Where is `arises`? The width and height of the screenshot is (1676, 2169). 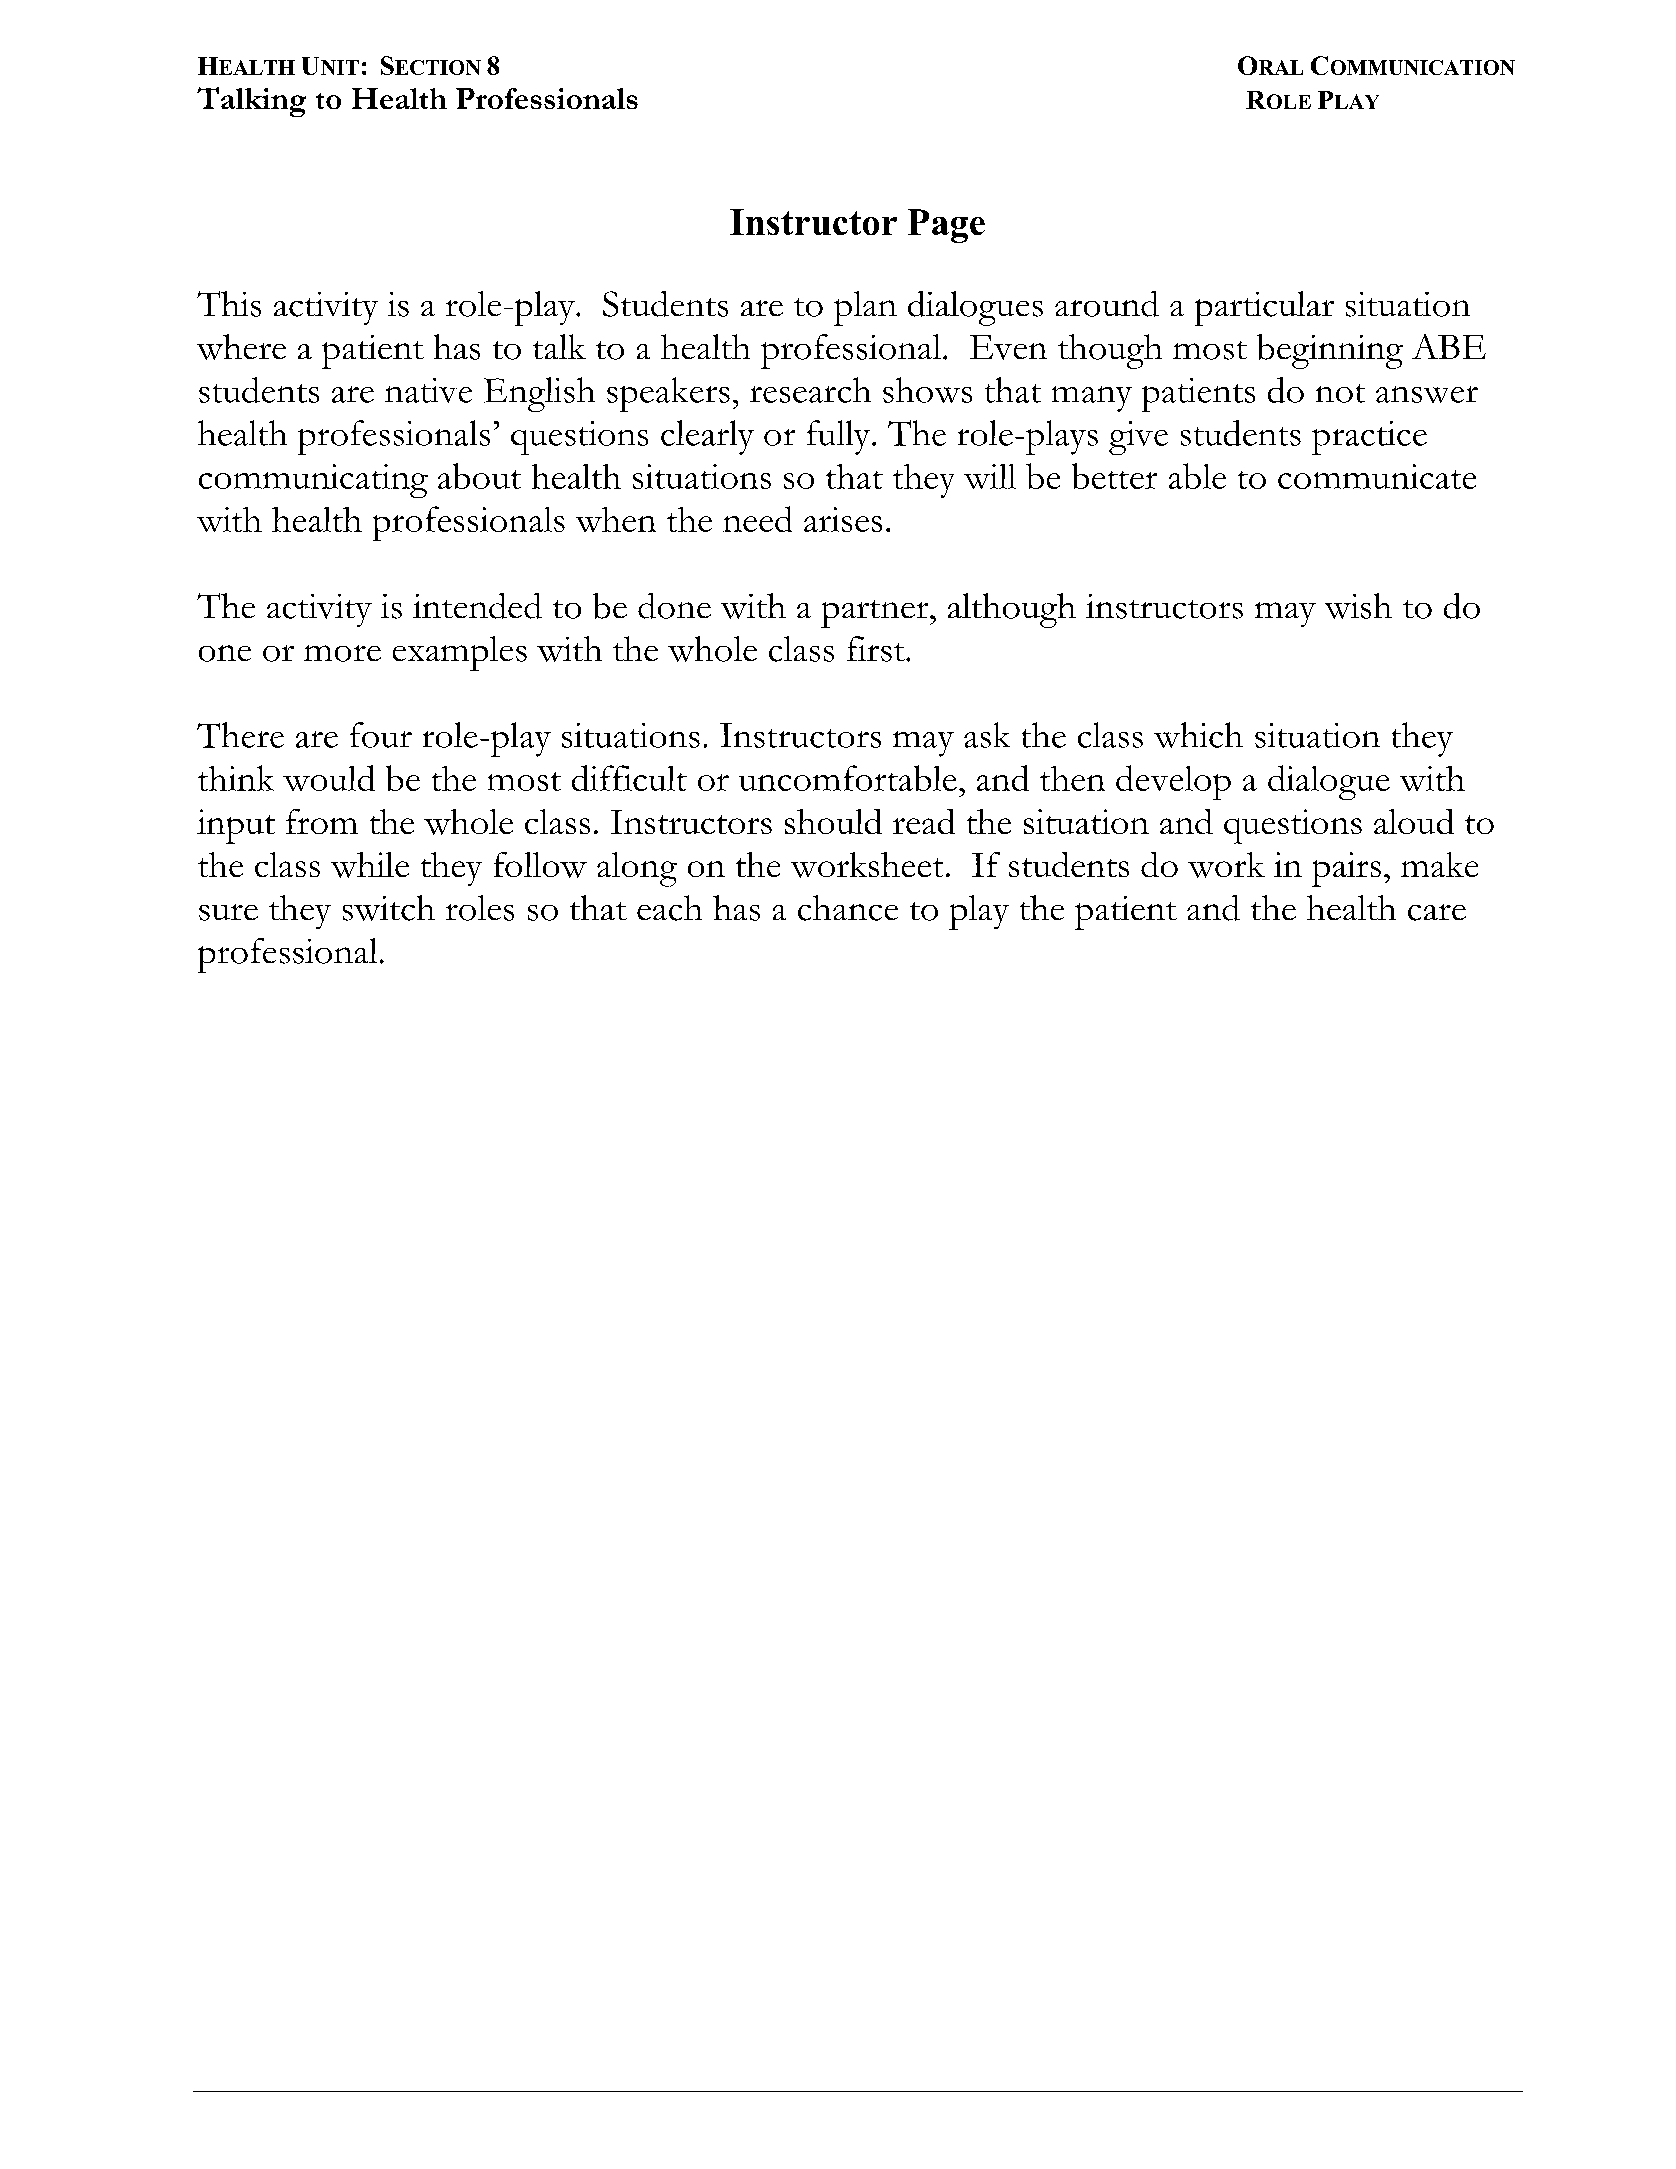
arises is located at coordinates (843, 519).
